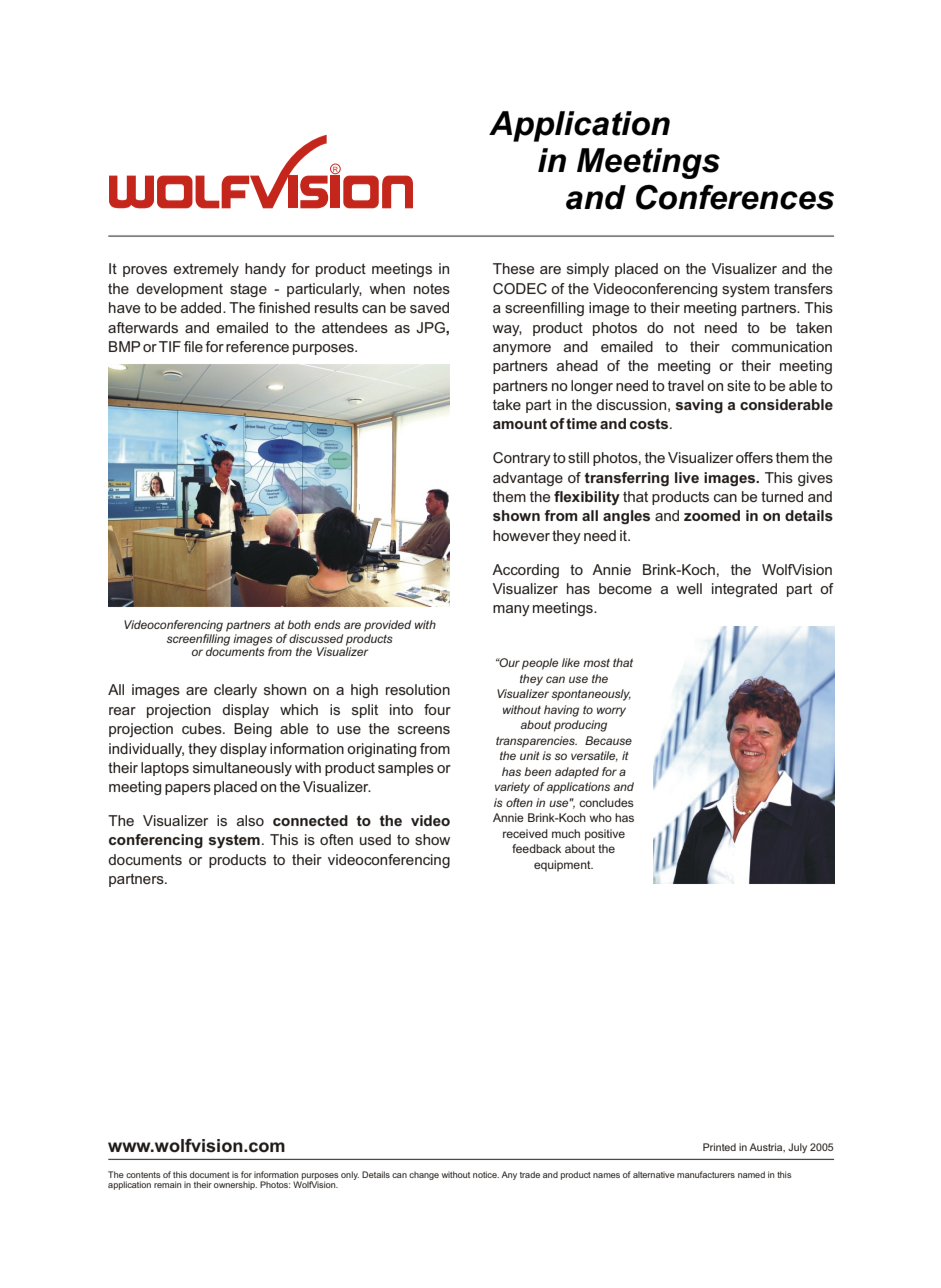  Describe the element at coordinates (521, 535) in the screenshot. I see `however` at that location.
